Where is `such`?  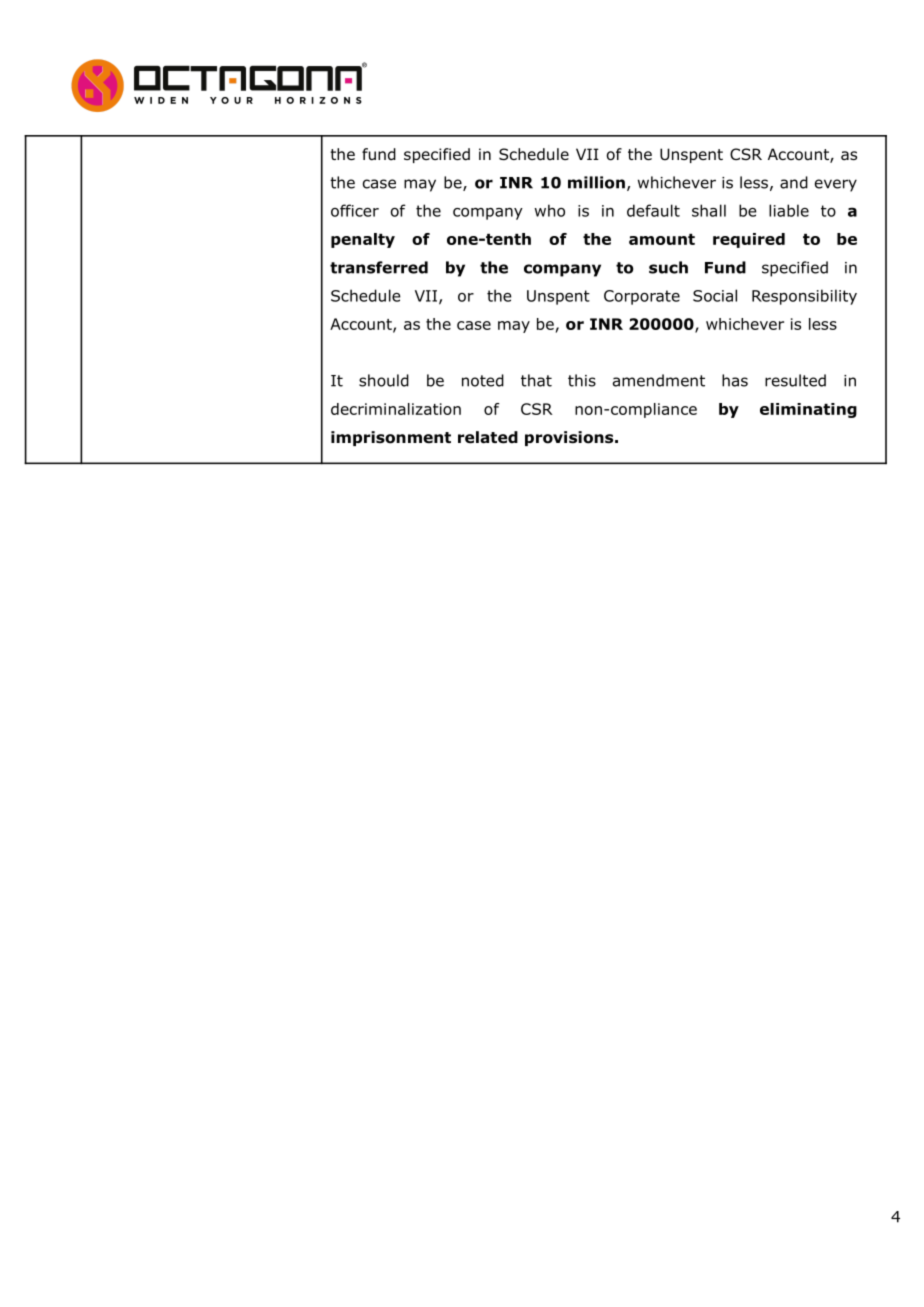
such is located at coordinates (668, 267).
